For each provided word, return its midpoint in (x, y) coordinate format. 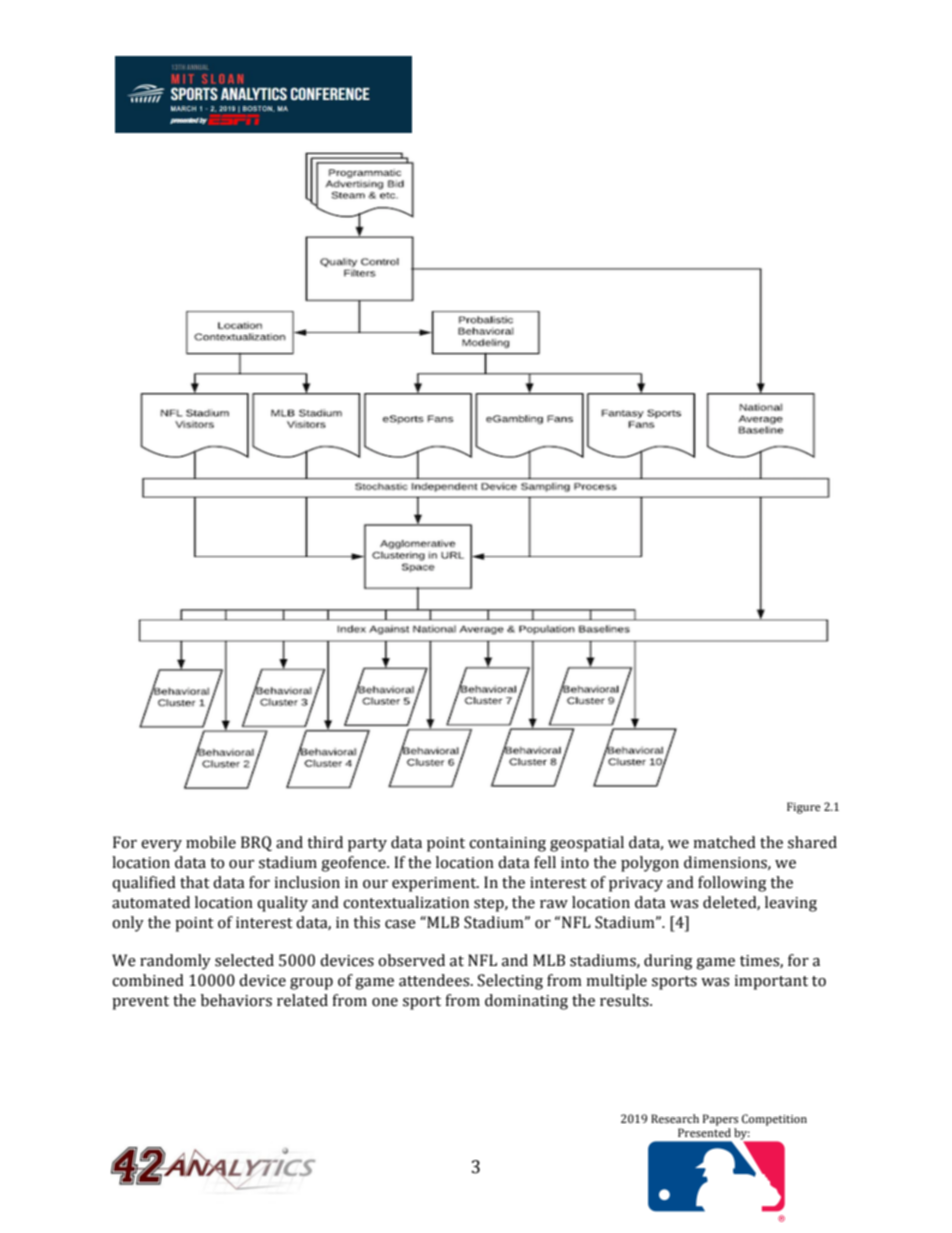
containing (507, 844)
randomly (175, 962)
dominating (526, 1002)
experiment (435, 884)
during (668, 962)
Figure (804, 808)
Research (675, 1118)
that (195, 882)
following (732, 884)
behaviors (236, 1000)
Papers (720, 1120)
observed (411, 960)
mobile (211, 842)
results (625, 1000)
